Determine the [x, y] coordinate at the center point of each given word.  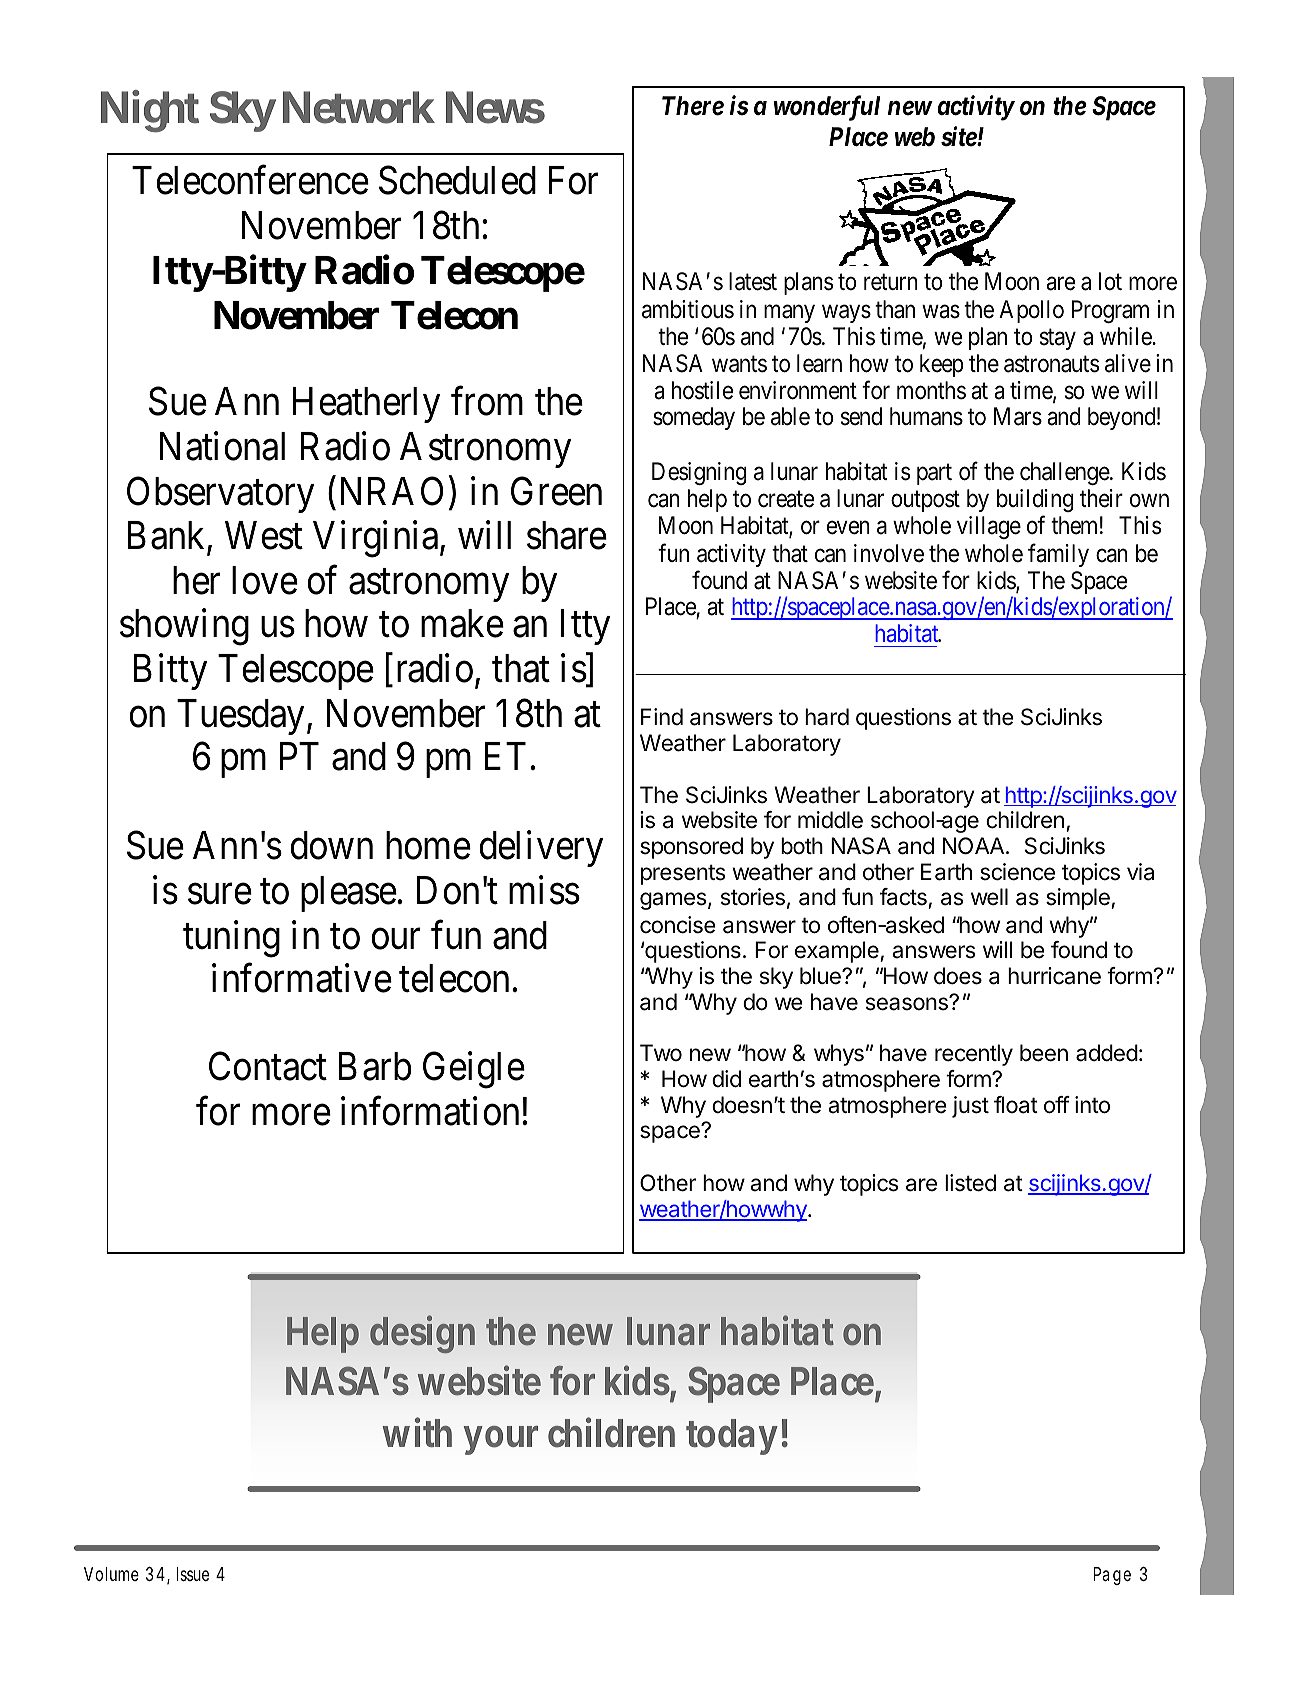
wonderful [827, 108]
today [732, 1437]
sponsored [691, 848]
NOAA [975, 846]
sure [220, 894]
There [693, 106]
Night [150, 111]
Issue [192, 1574]
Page [1112, 1576]
